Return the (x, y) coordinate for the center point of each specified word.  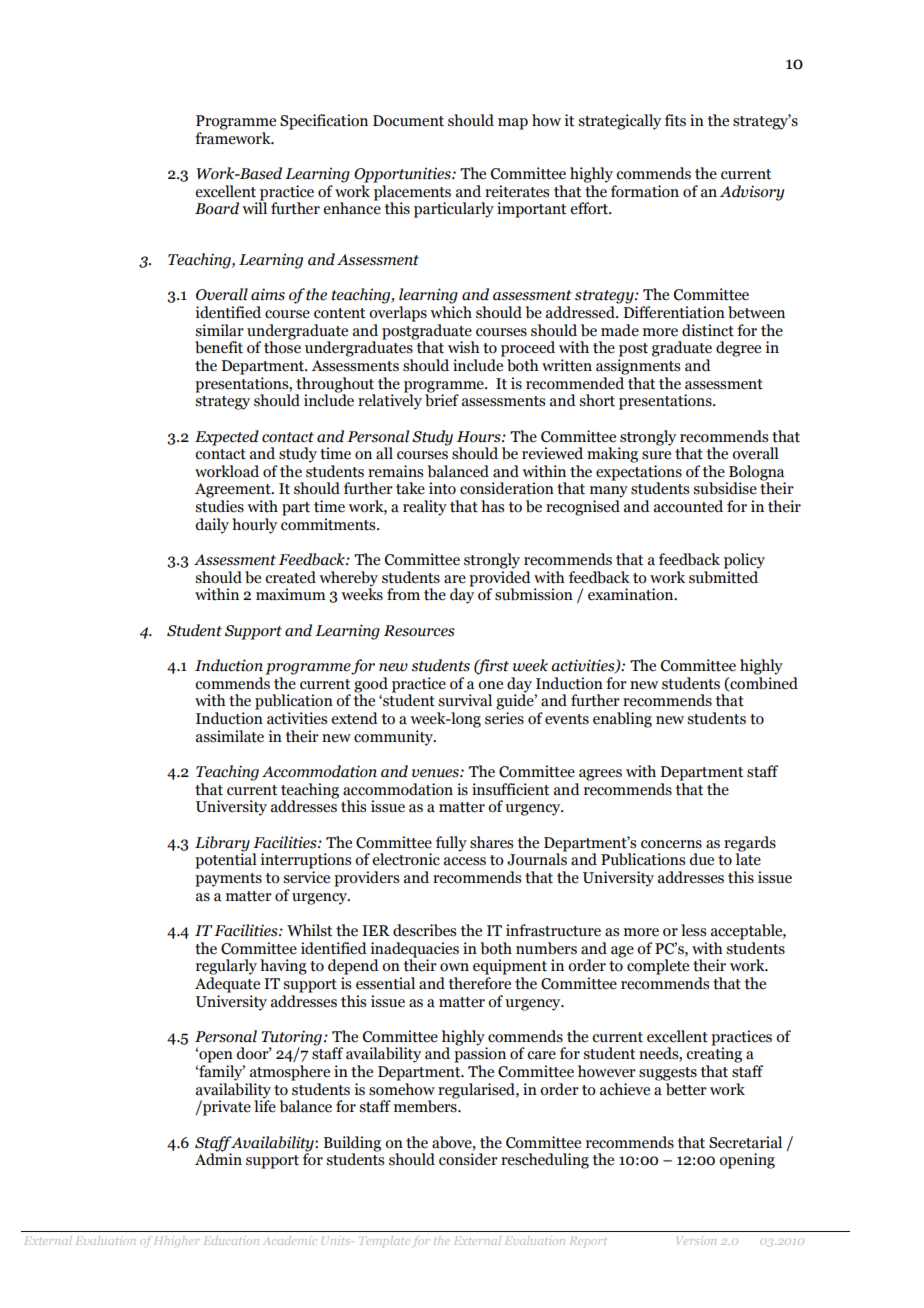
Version (696, 1241)
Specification (324, 122)
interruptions (305, 861)
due (701, 859)
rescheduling (545, 1161)
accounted (688, 506)
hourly (254, 526)
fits (675, 120)
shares (491, 842)
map (513, 124)
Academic (290, 1240)
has (492, 506)
